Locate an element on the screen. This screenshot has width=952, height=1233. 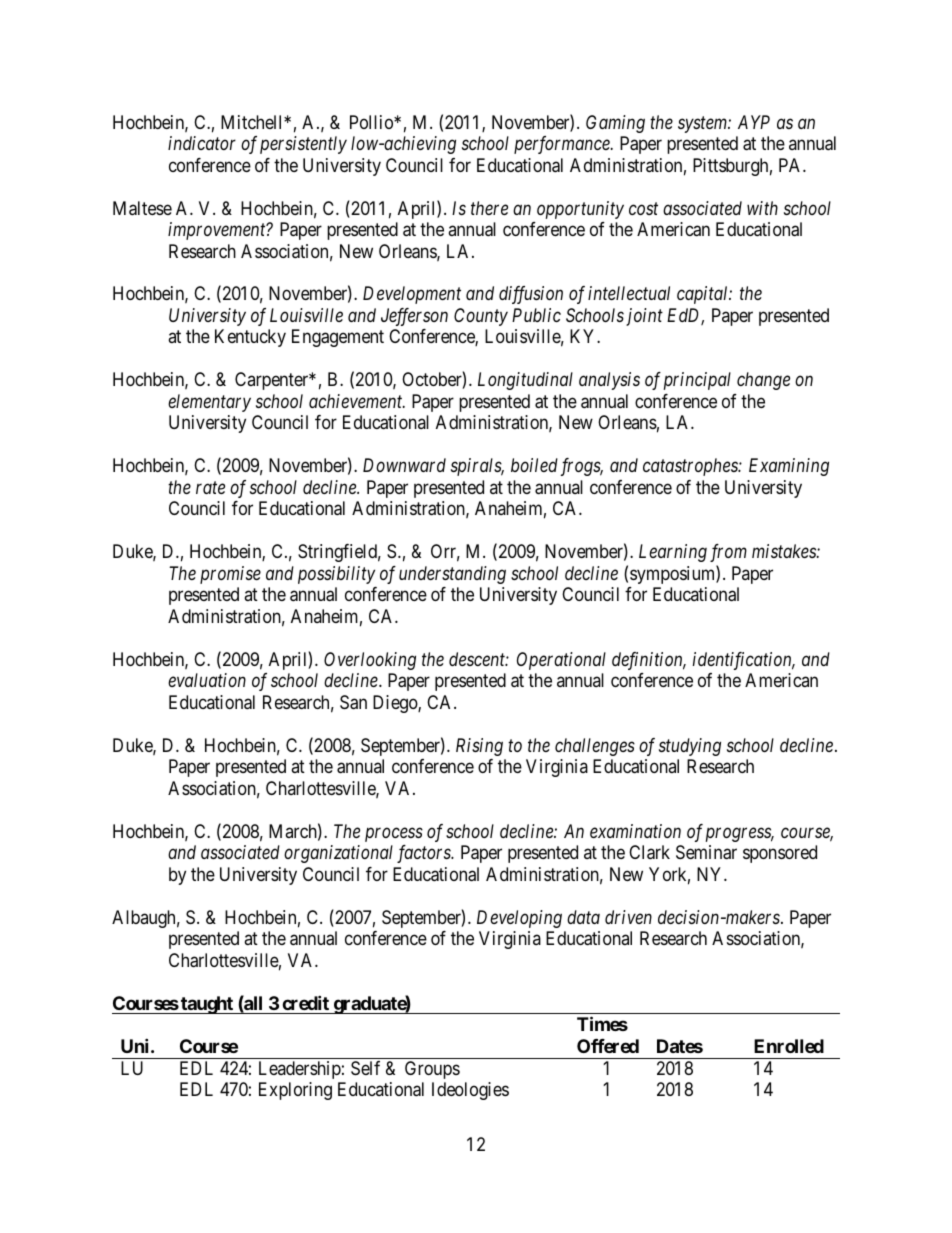
evaluation is located at coordinates (207, 680).
